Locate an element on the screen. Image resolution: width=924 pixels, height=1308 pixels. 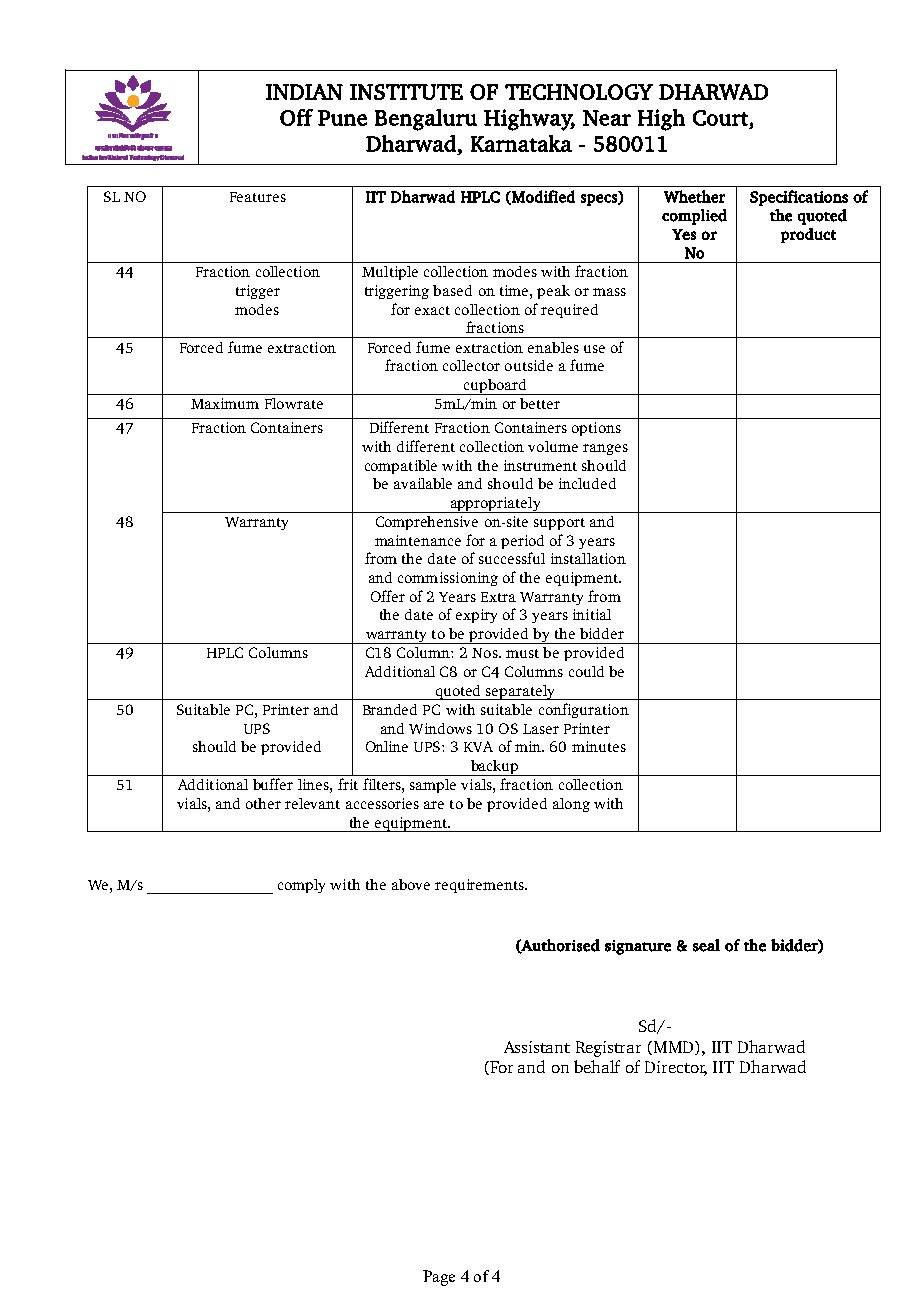
Page is located at coordinates (439, 1278).
